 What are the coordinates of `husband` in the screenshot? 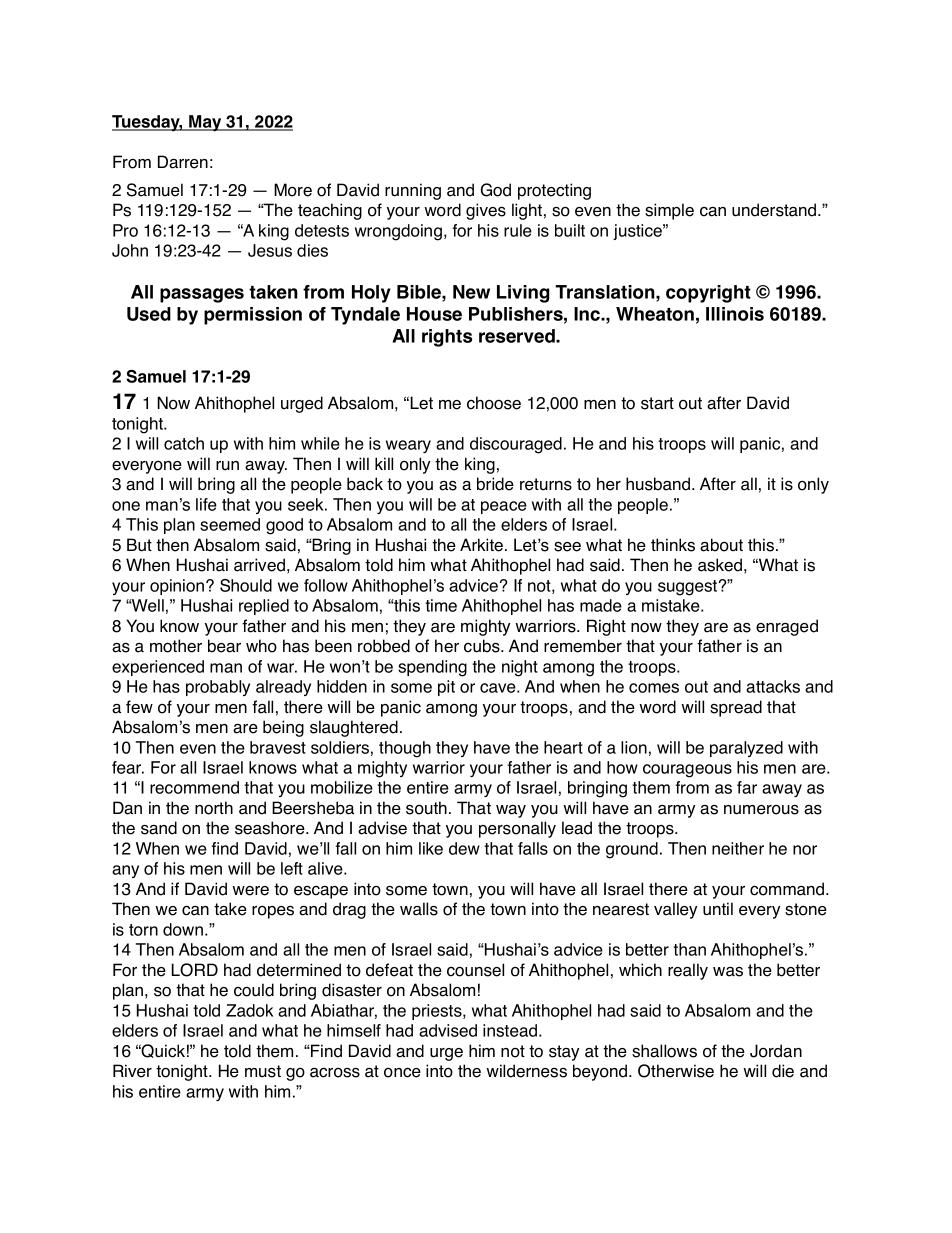 It's located at (659, 484).
